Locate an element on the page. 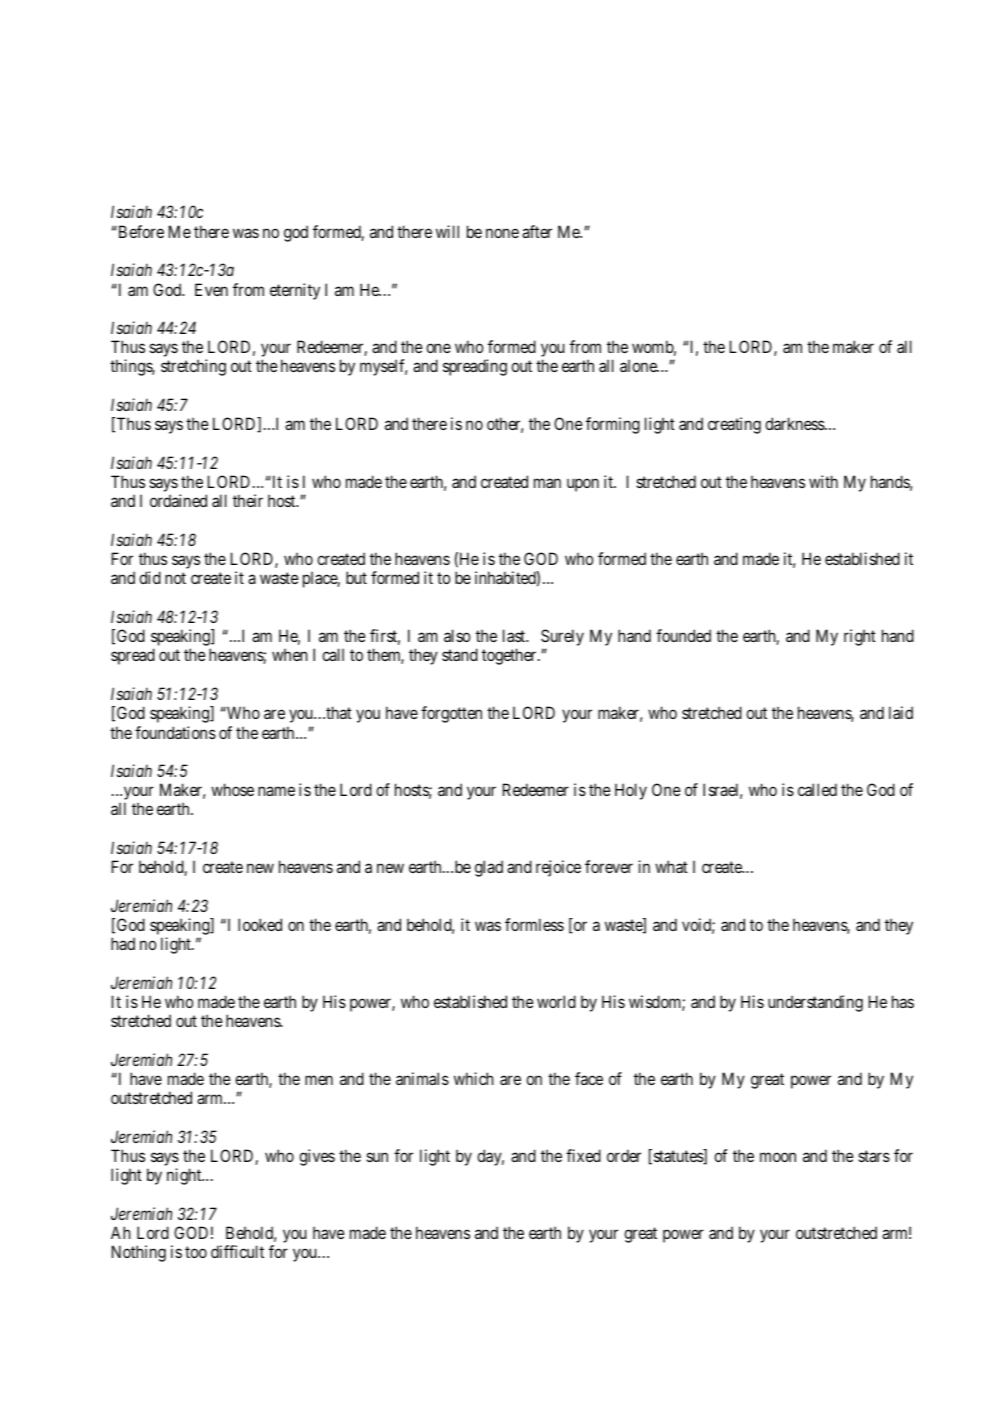  moon is located at coordinates (778, 1157).
